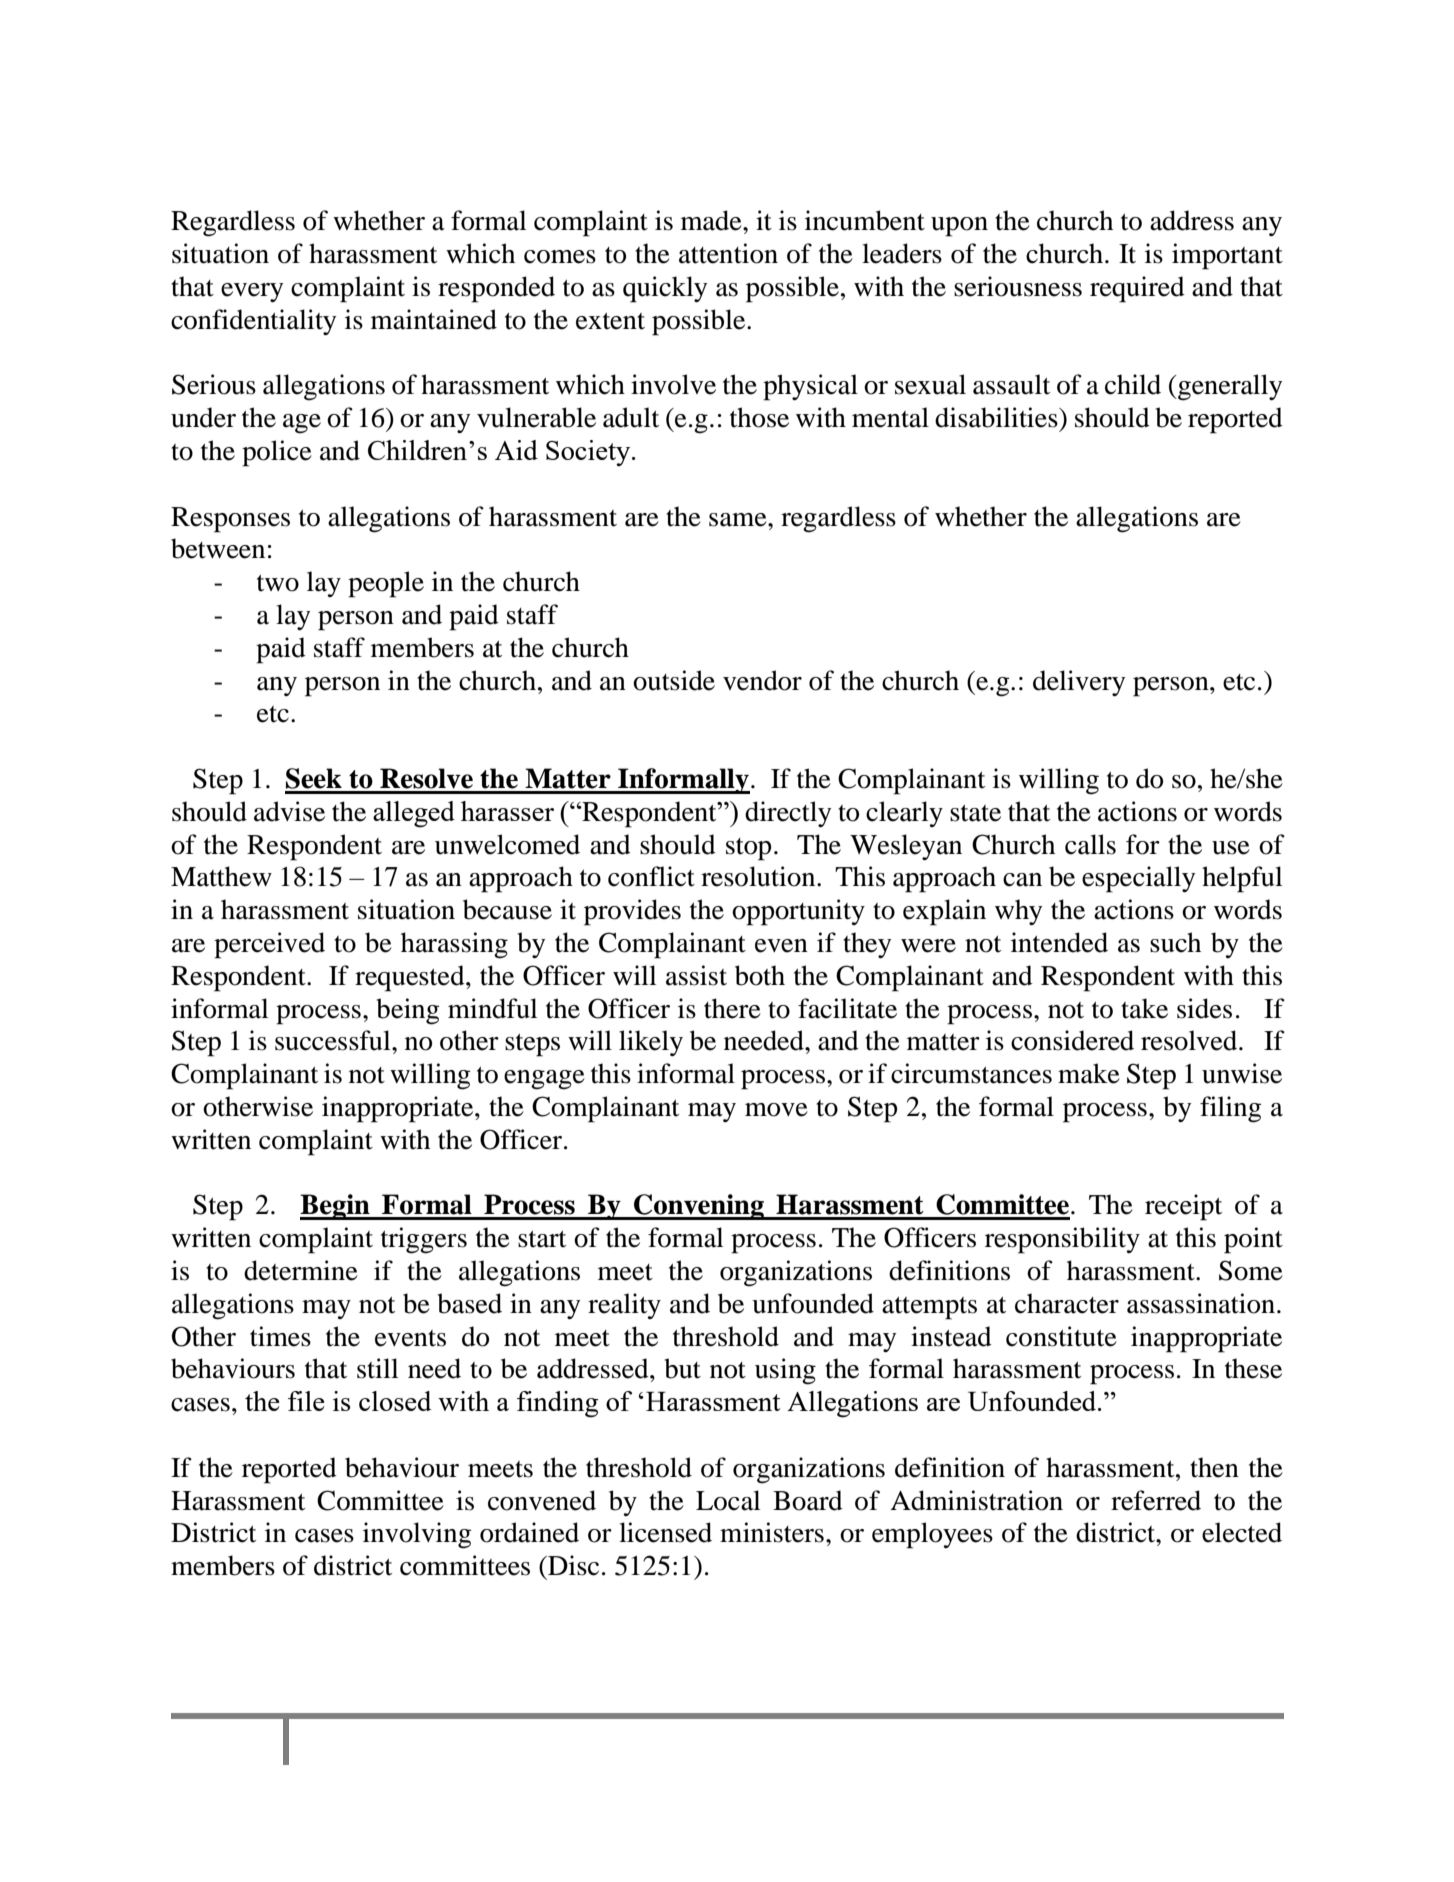  Describe the element at coordinates (252, 292) in the page. I see `every` at that location.
